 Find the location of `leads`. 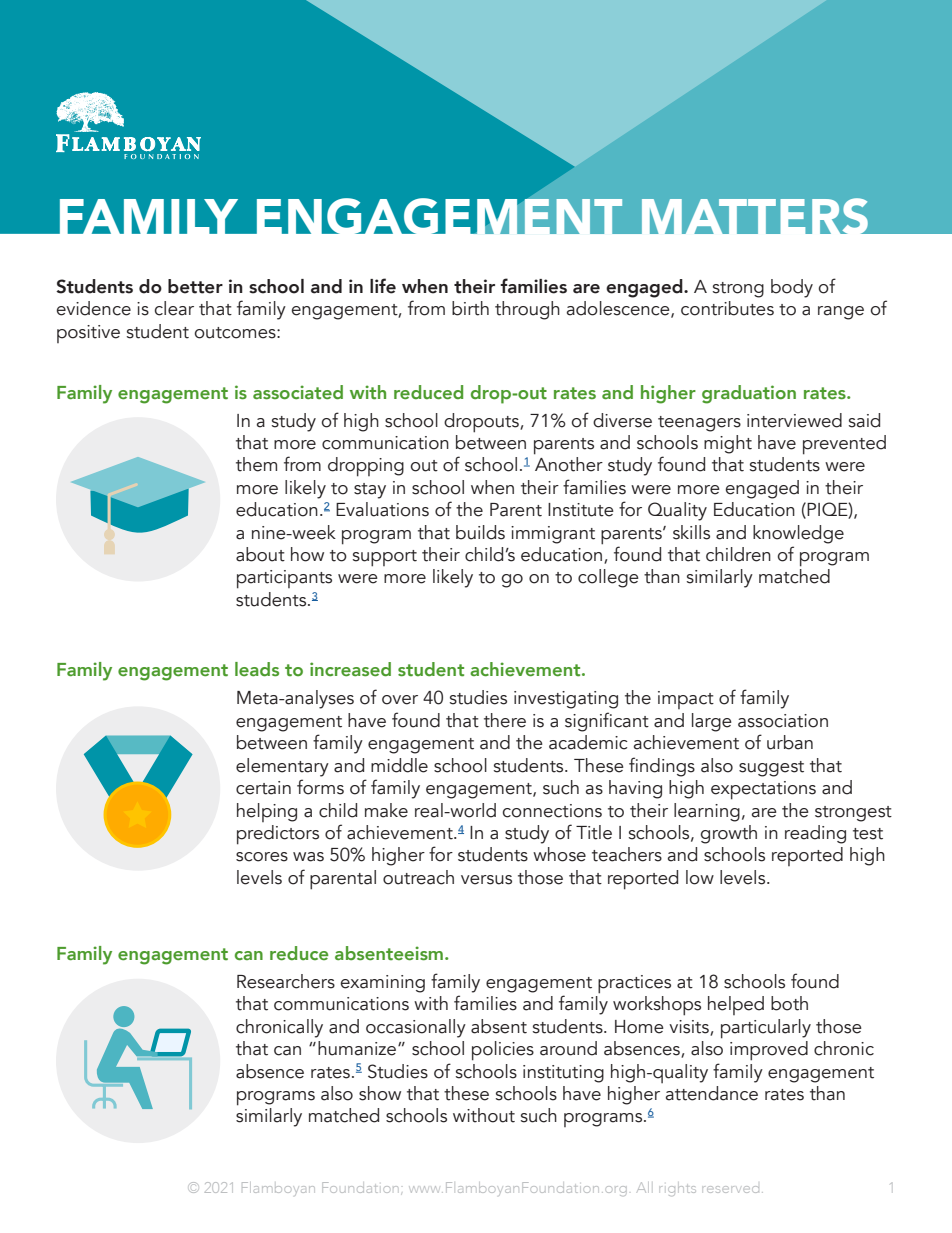

leads is located at coordinates (257, 669).
